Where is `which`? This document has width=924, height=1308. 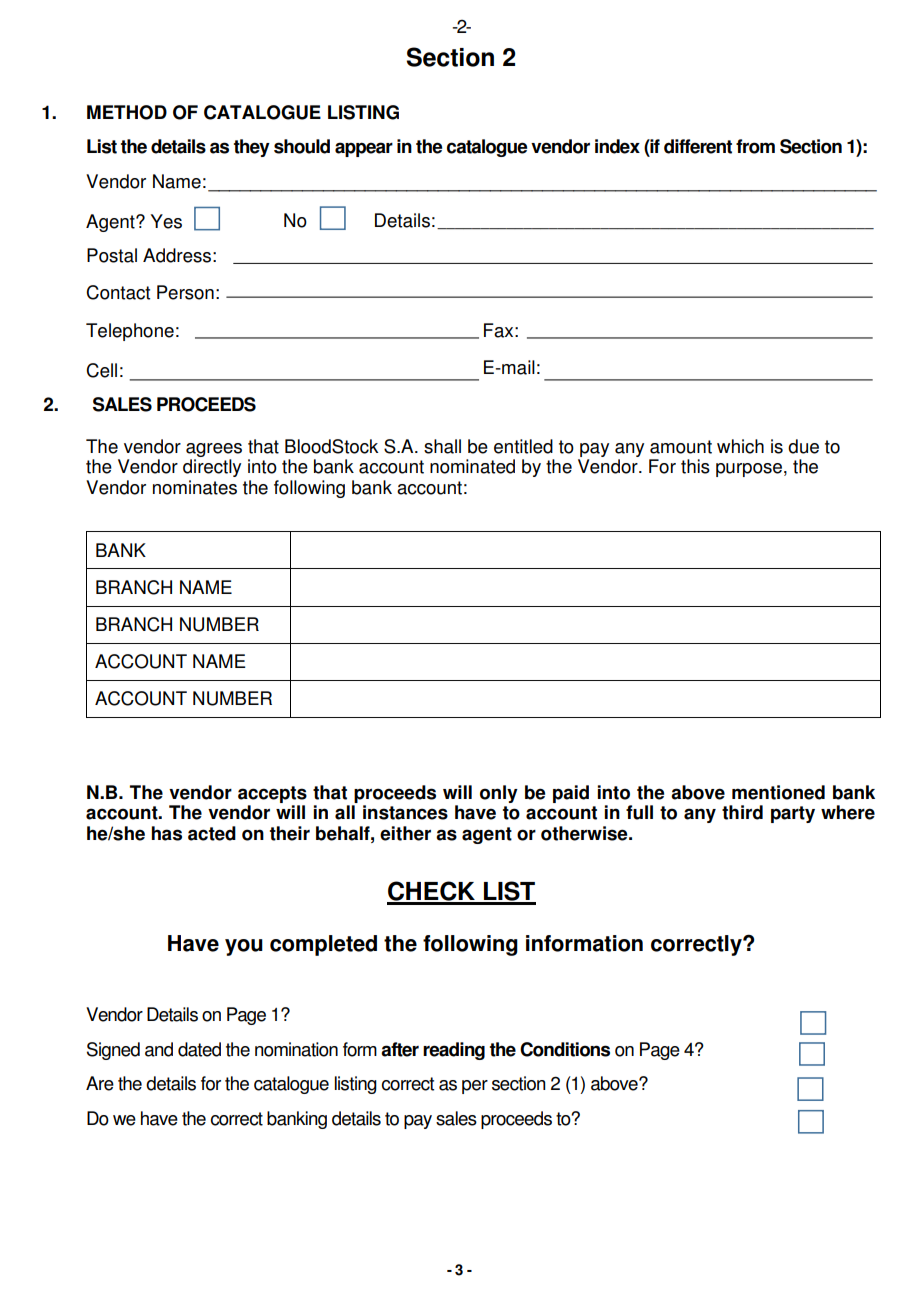 which is located at coordinates (740, 446).
